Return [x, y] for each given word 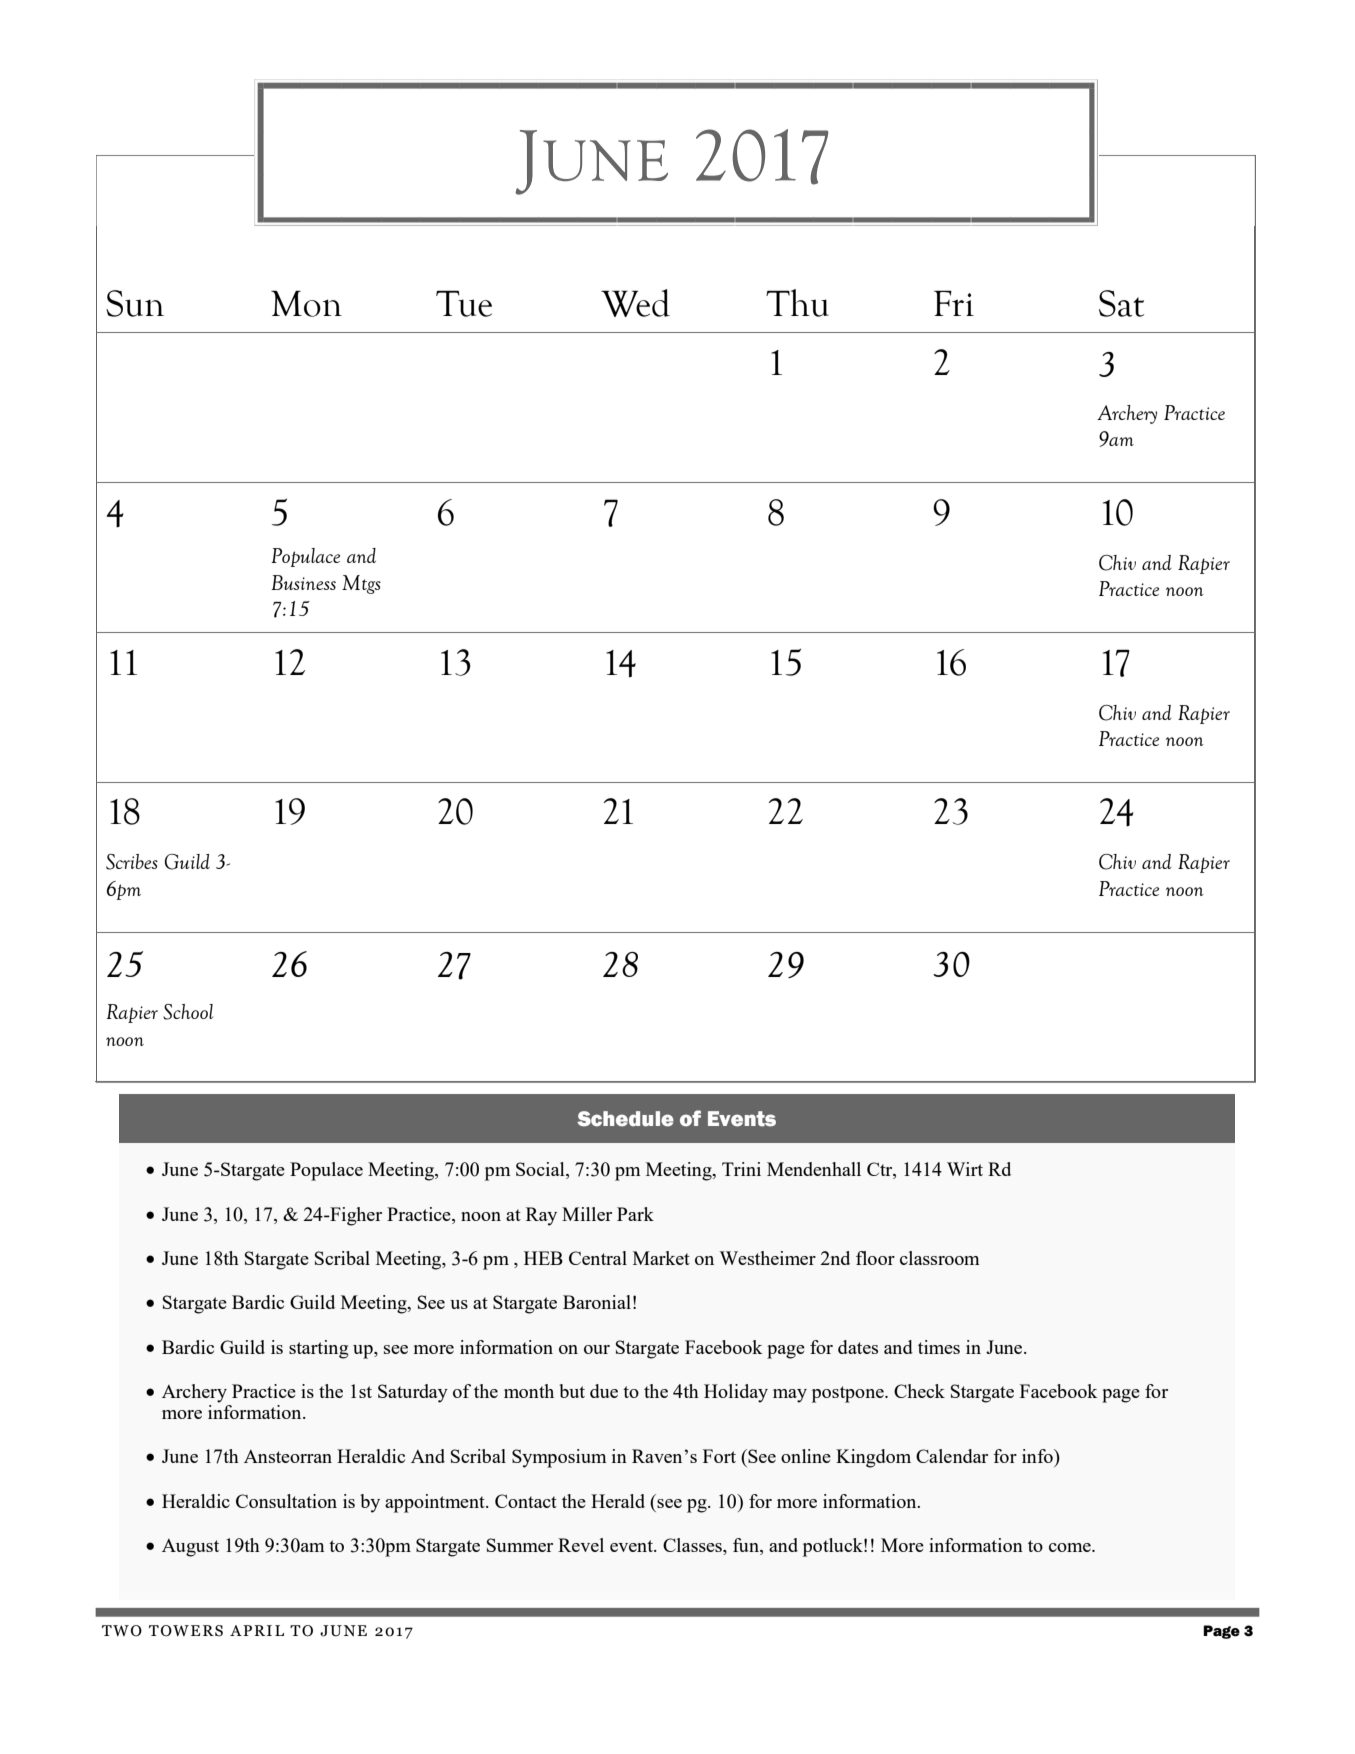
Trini [741, 1169]
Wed [635, 303]
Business [303, 582]
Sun [135, 303]
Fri [954, 303]
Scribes [132, 862]
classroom [940, 1258]
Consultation [286, 1501]
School [188, 1012]
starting [319, 1349]
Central [598, 1258]
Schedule [625, 1119]
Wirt [965, 1169]
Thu [797, 303]
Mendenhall [814, 1169]
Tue [464, 303]
